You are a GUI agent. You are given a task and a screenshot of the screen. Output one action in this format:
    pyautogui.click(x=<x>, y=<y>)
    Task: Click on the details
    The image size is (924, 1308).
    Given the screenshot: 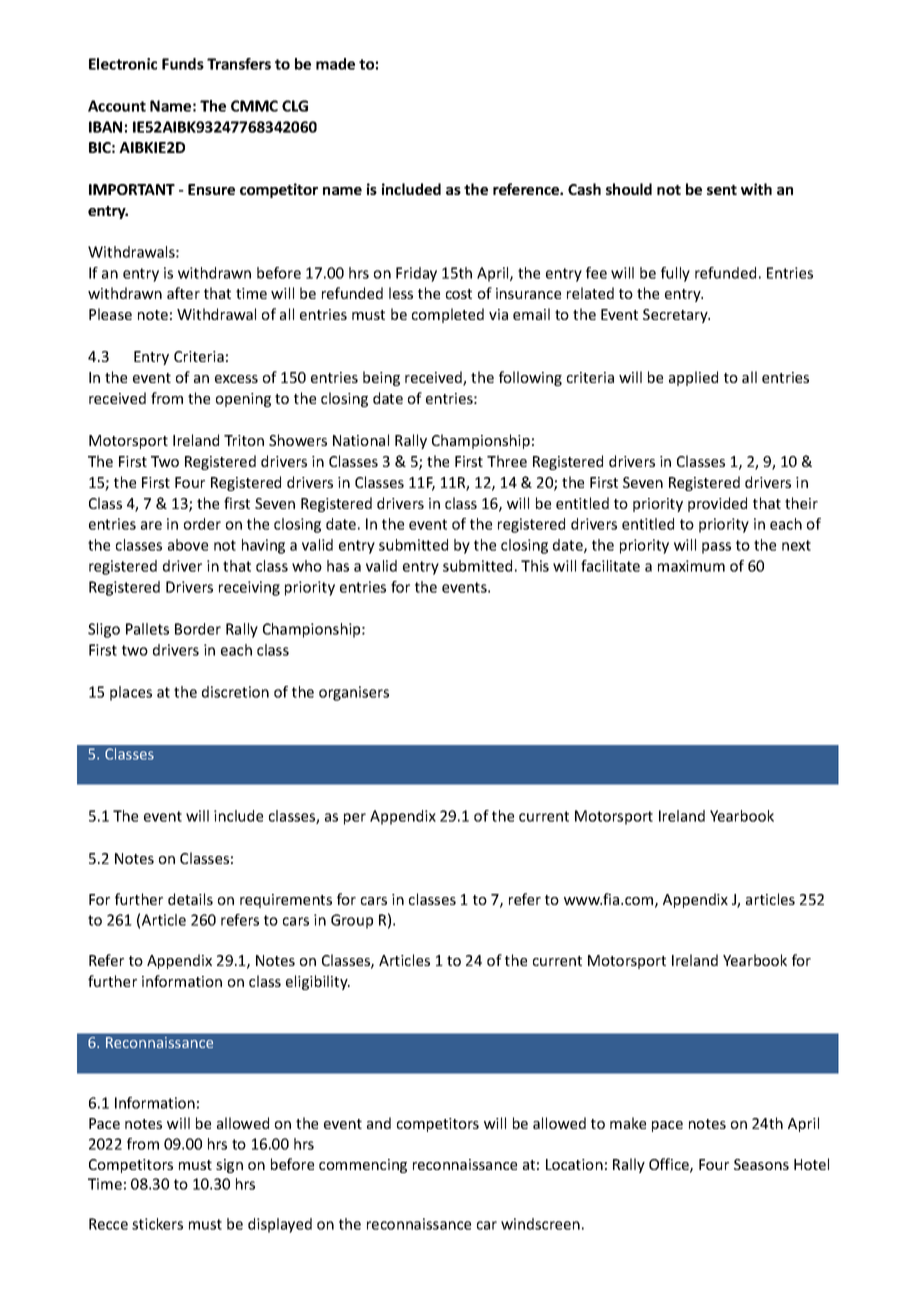 What is the action you would take?
    pyautogui.click(x=190, y=899)
